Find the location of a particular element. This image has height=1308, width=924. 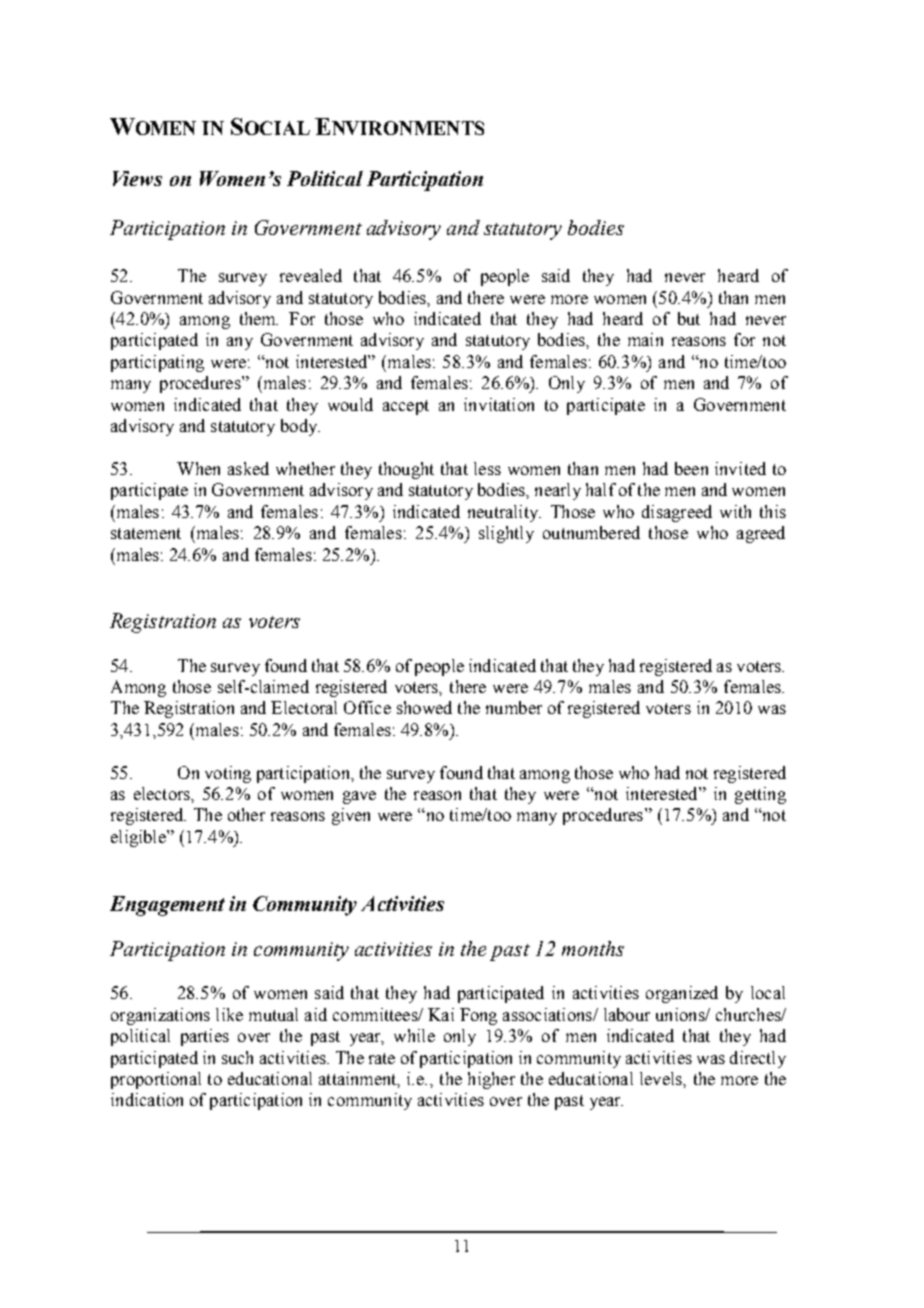

Views is located at coordinates (137, 178).
